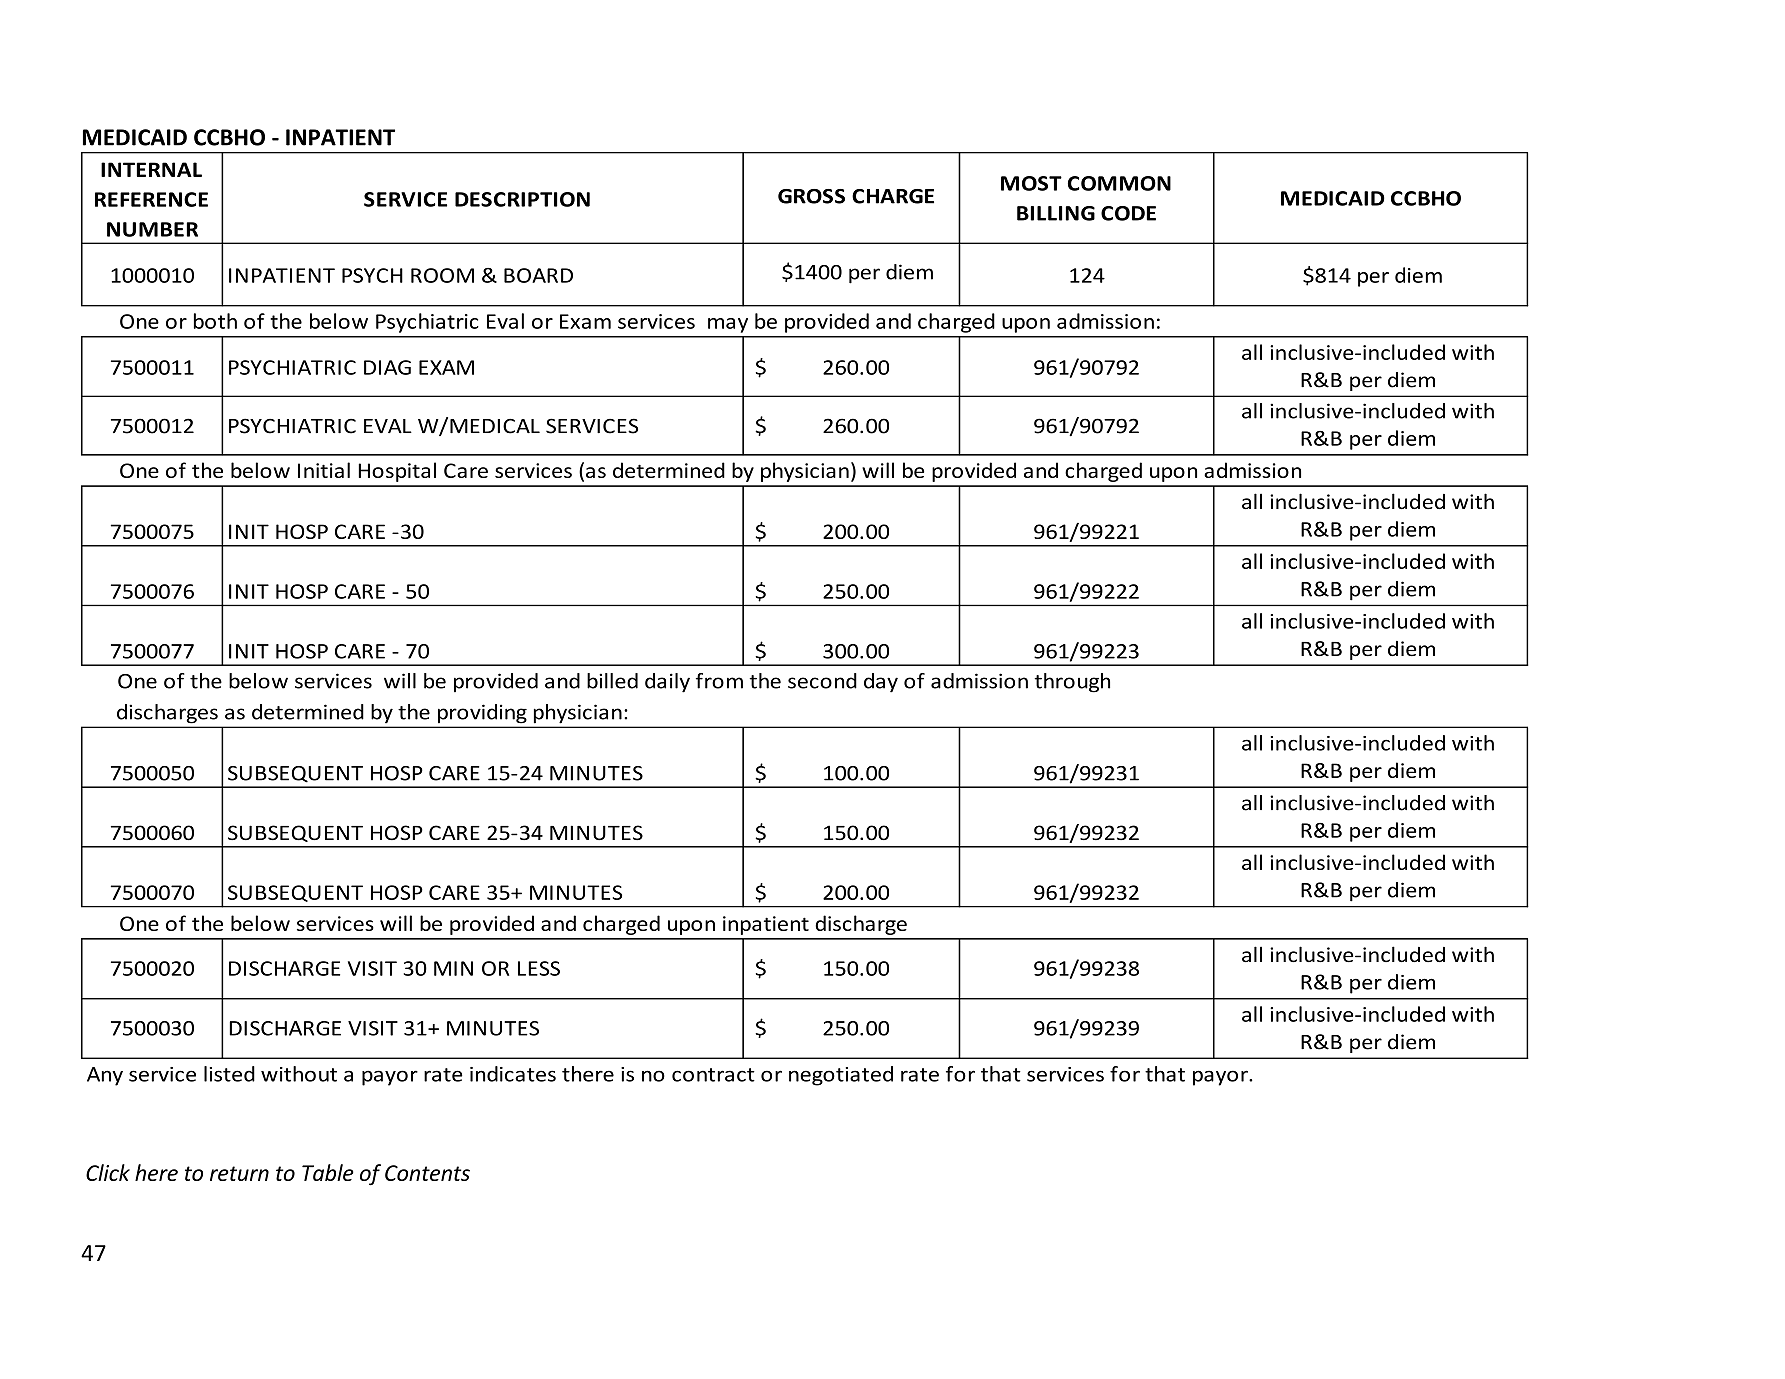 The width and height of the page is (1785, 1379). Describe the element at coordinates (713, 1075) in the page. I see `contract` at that location.
